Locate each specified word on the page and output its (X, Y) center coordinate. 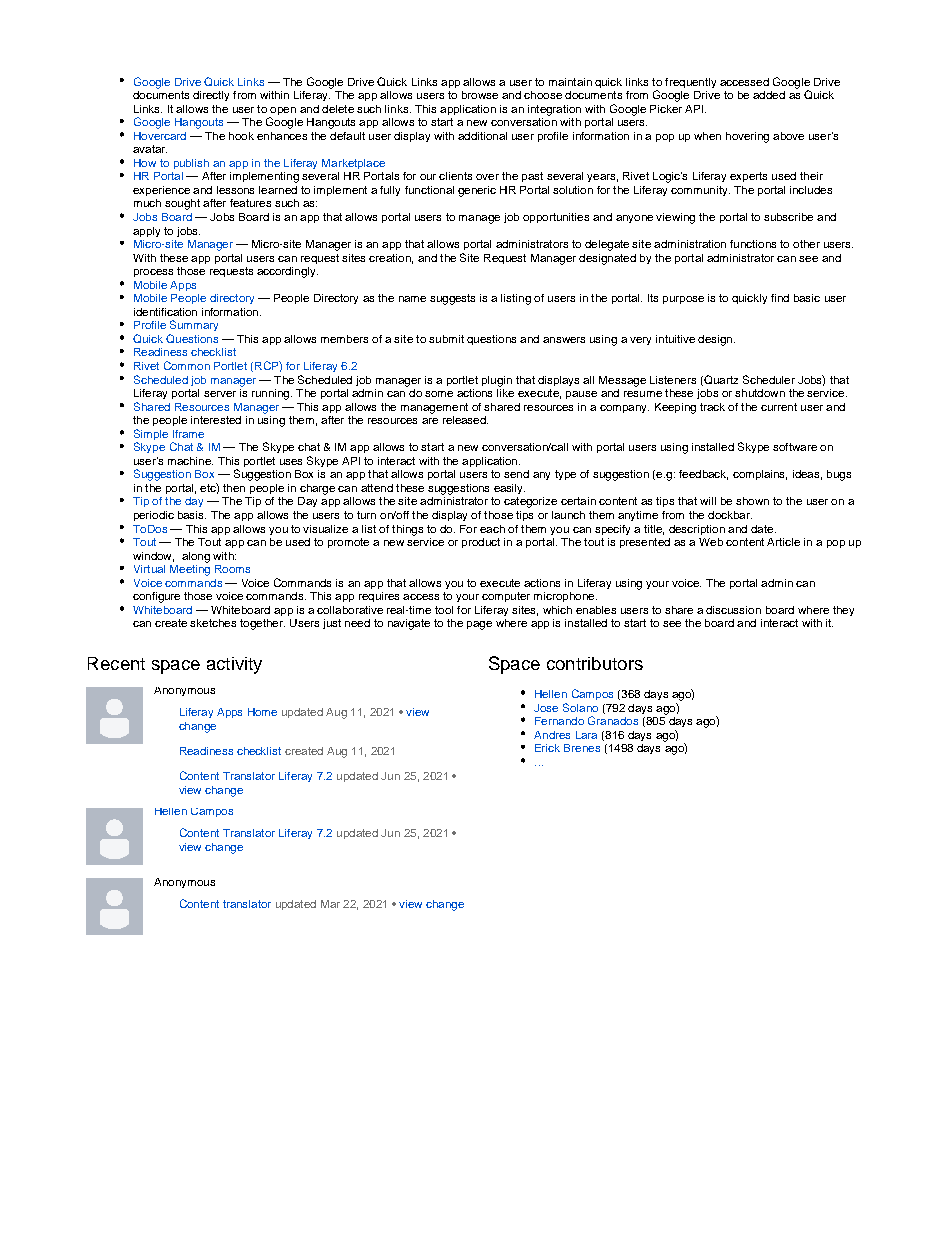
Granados (613, 720)
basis (192, 515)
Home (262, 712)
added (769, 95)
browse (480, 95)
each (492, 529)
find (780, 298)
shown (752, 501)
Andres (552, 735)
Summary (194, 325)
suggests (452, 299)
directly (211, 96)
